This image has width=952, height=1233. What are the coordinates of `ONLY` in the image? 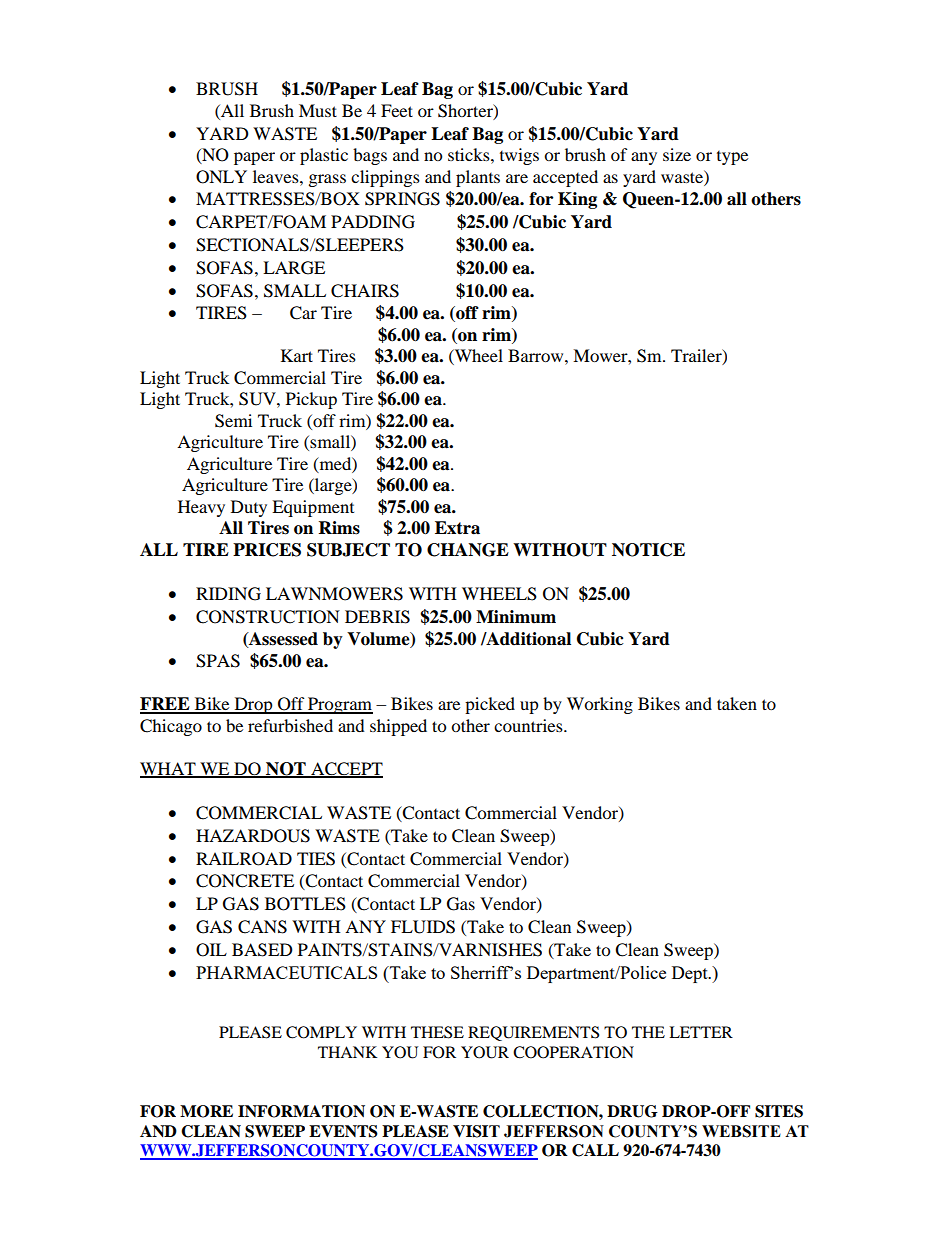 It's located at (221, 177).
